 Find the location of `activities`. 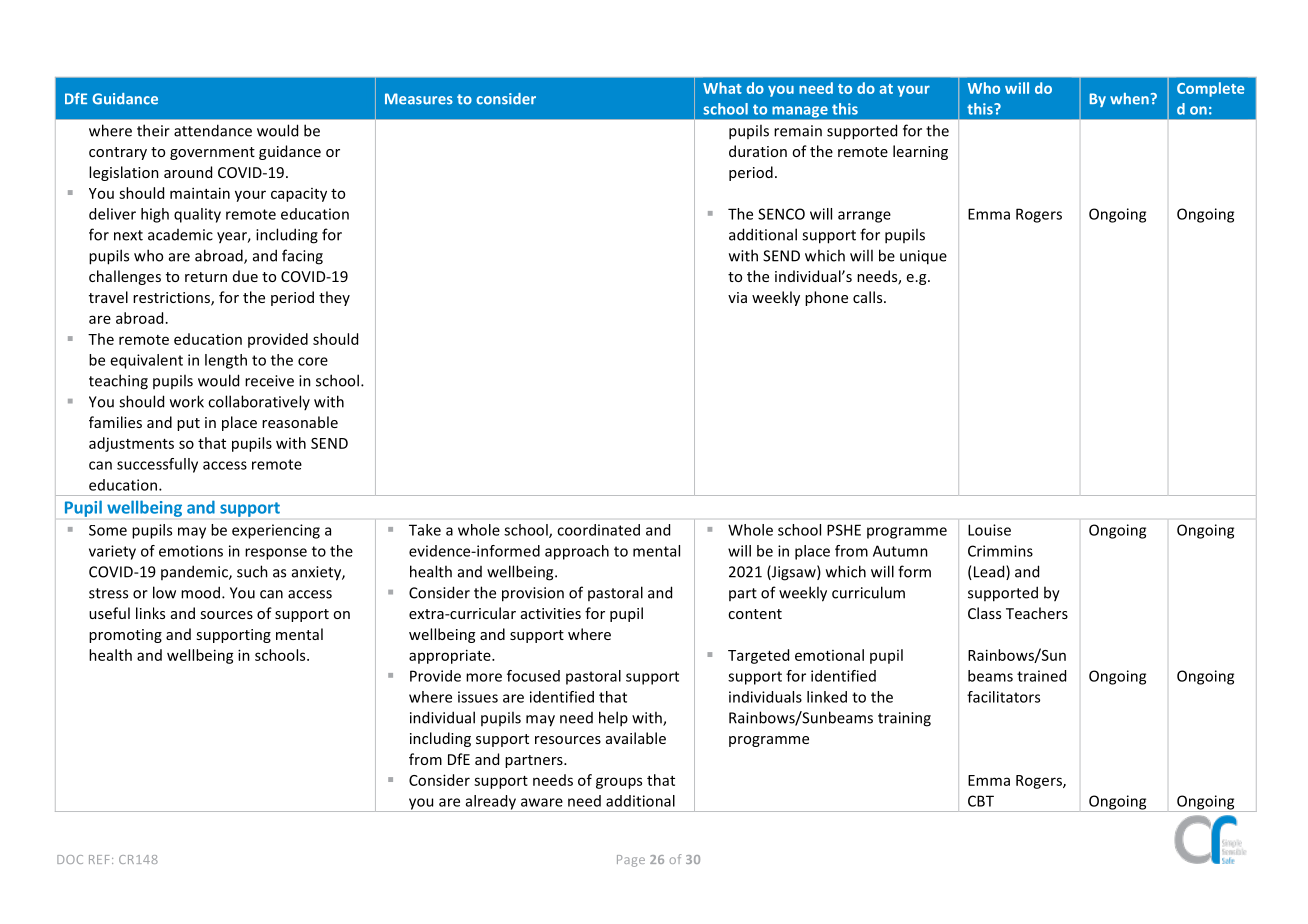

activities is located at coordinates (551, 613).
